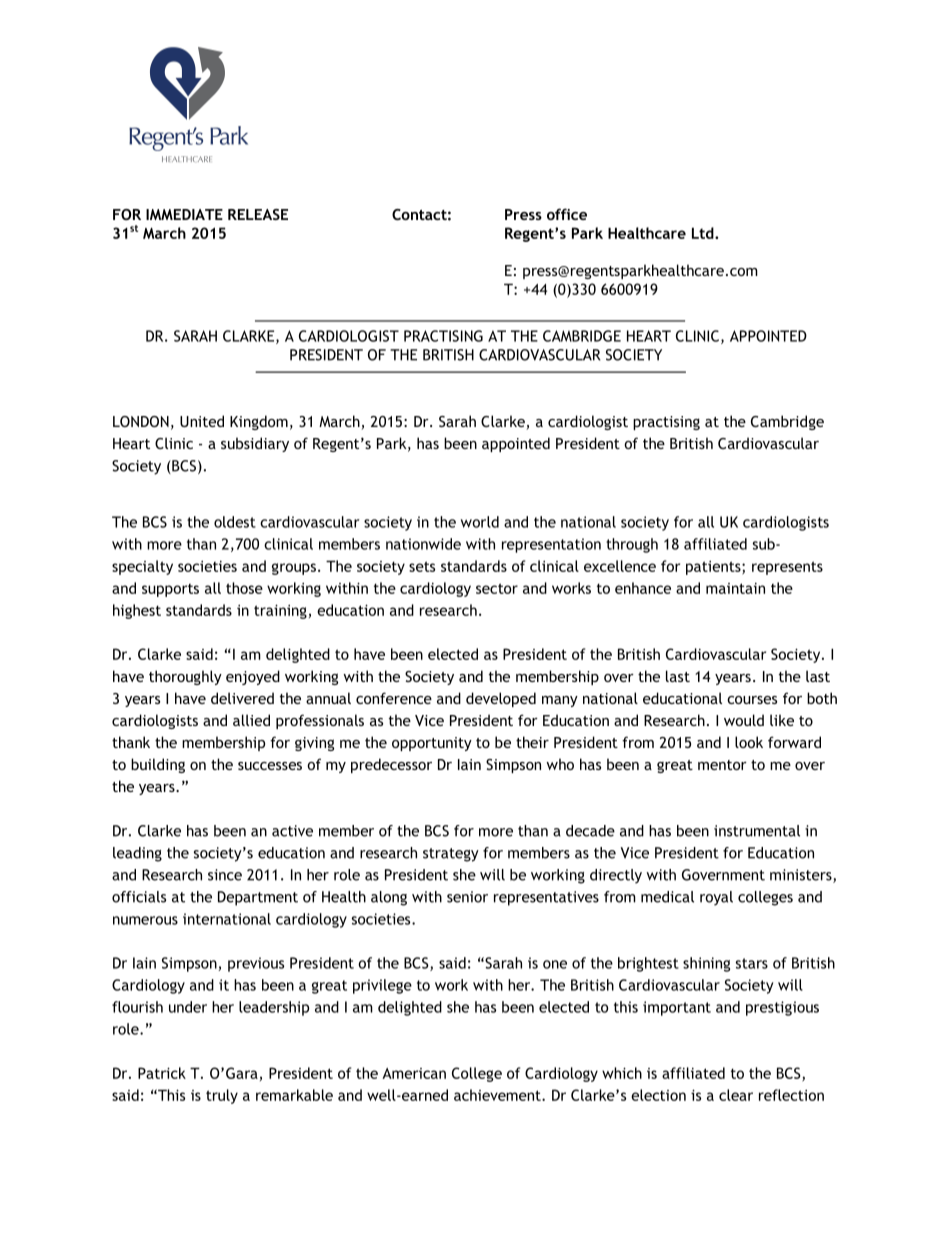 The width and height of the image is (952, 1233). Describe the element at coordinates (704, 233) in the image. I see `Ltd` at that location.
